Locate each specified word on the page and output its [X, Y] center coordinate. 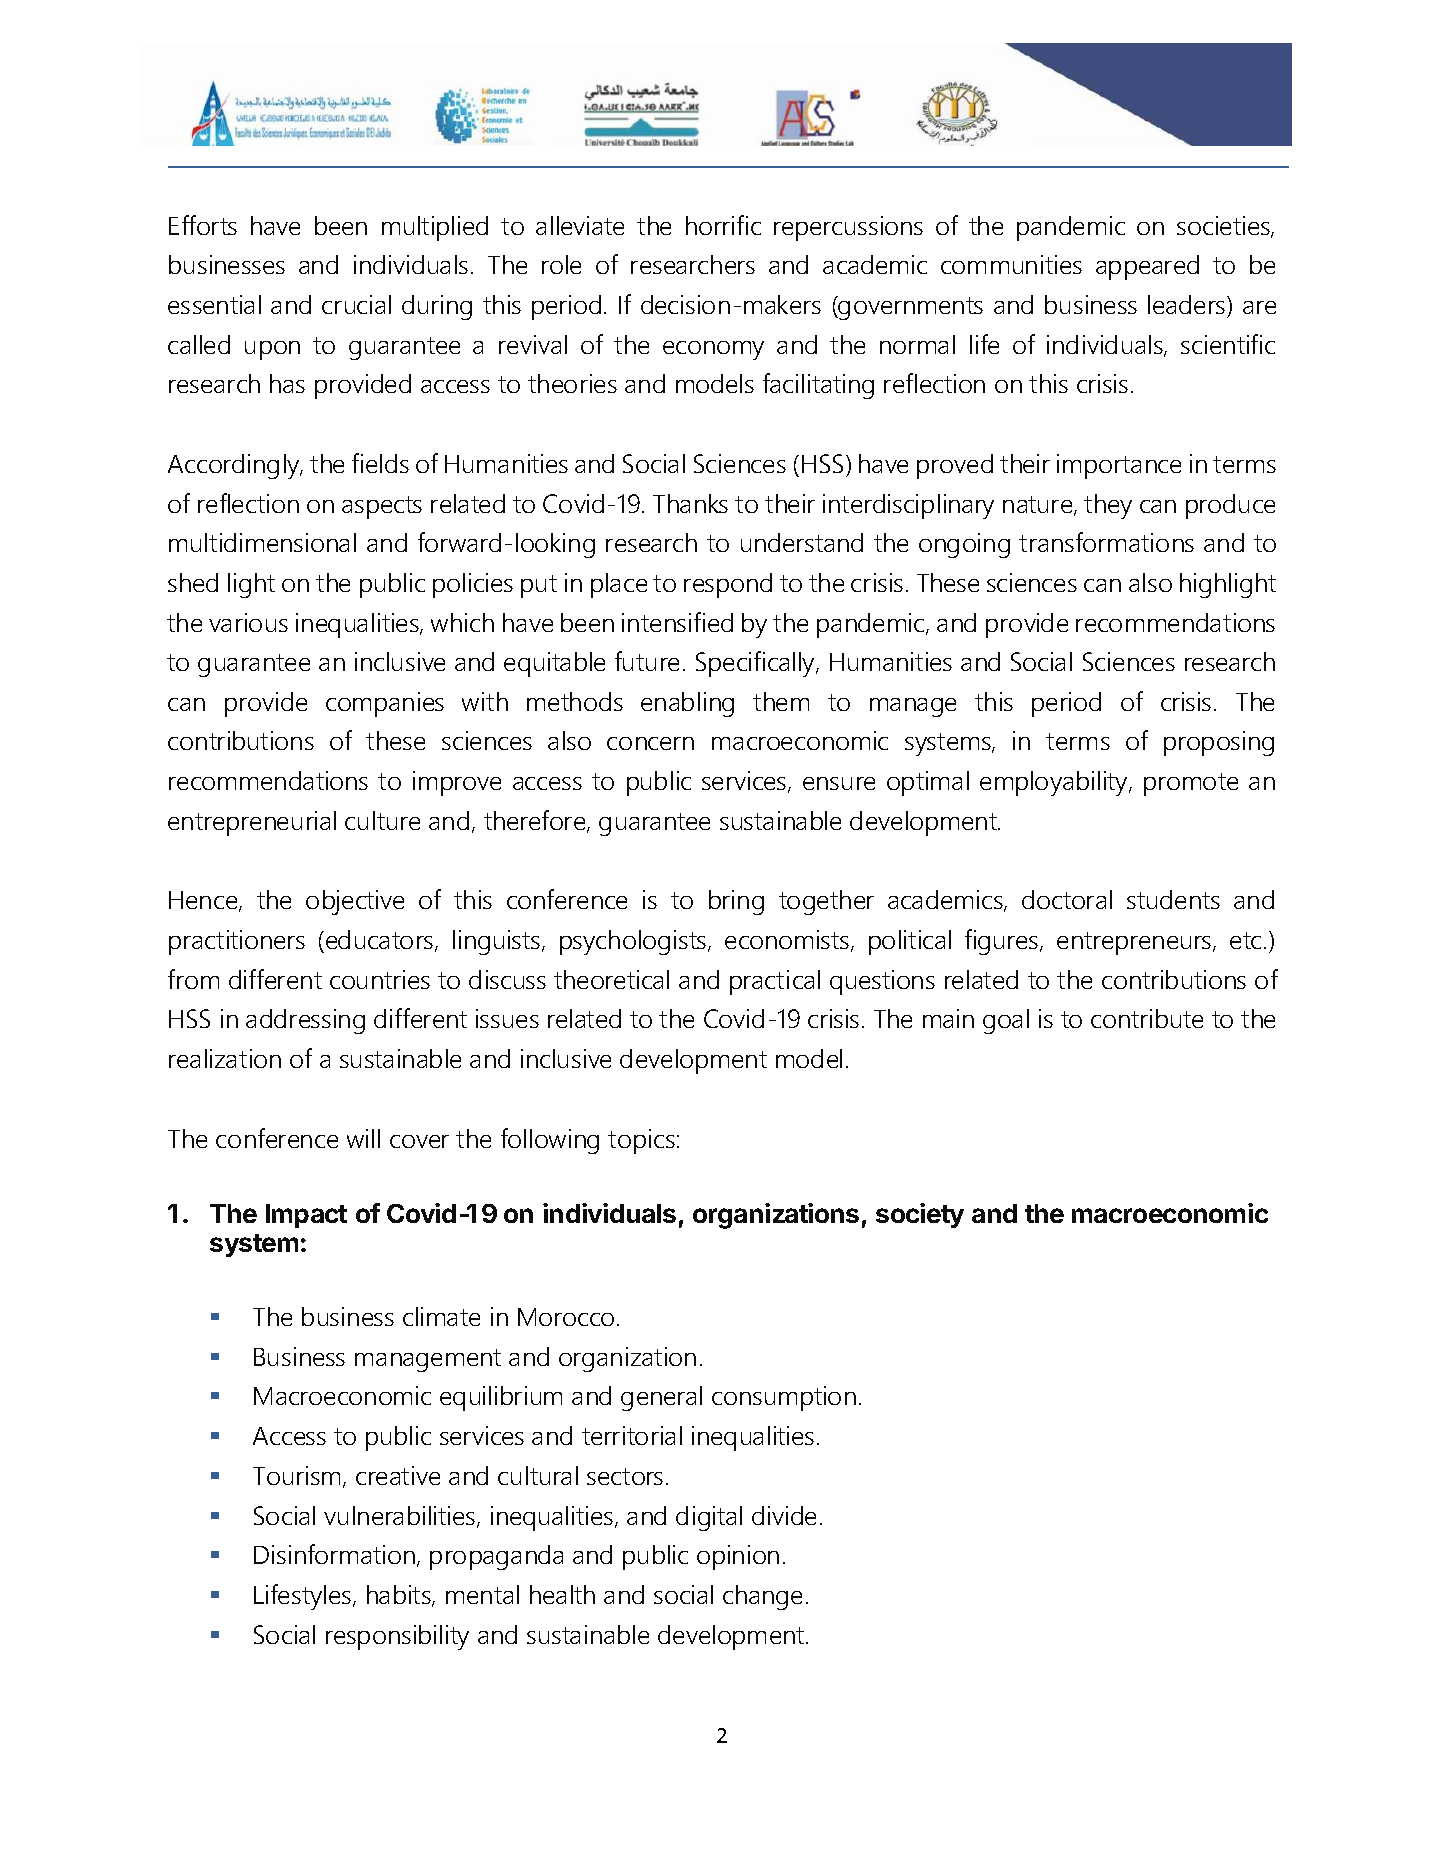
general [661, 1398]
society [920, 1215]
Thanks [690, 503]
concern [650, 743]
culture [382, 820]
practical [775, 982]
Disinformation [336, 1555]
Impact [306, 1216]
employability [1055, 783]
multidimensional [262, 542]
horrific [723, 225]
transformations [1106, 542]
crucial [356, 304]
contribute [1147, 1018]
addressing [305, 1021]
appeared [1147, 267]
